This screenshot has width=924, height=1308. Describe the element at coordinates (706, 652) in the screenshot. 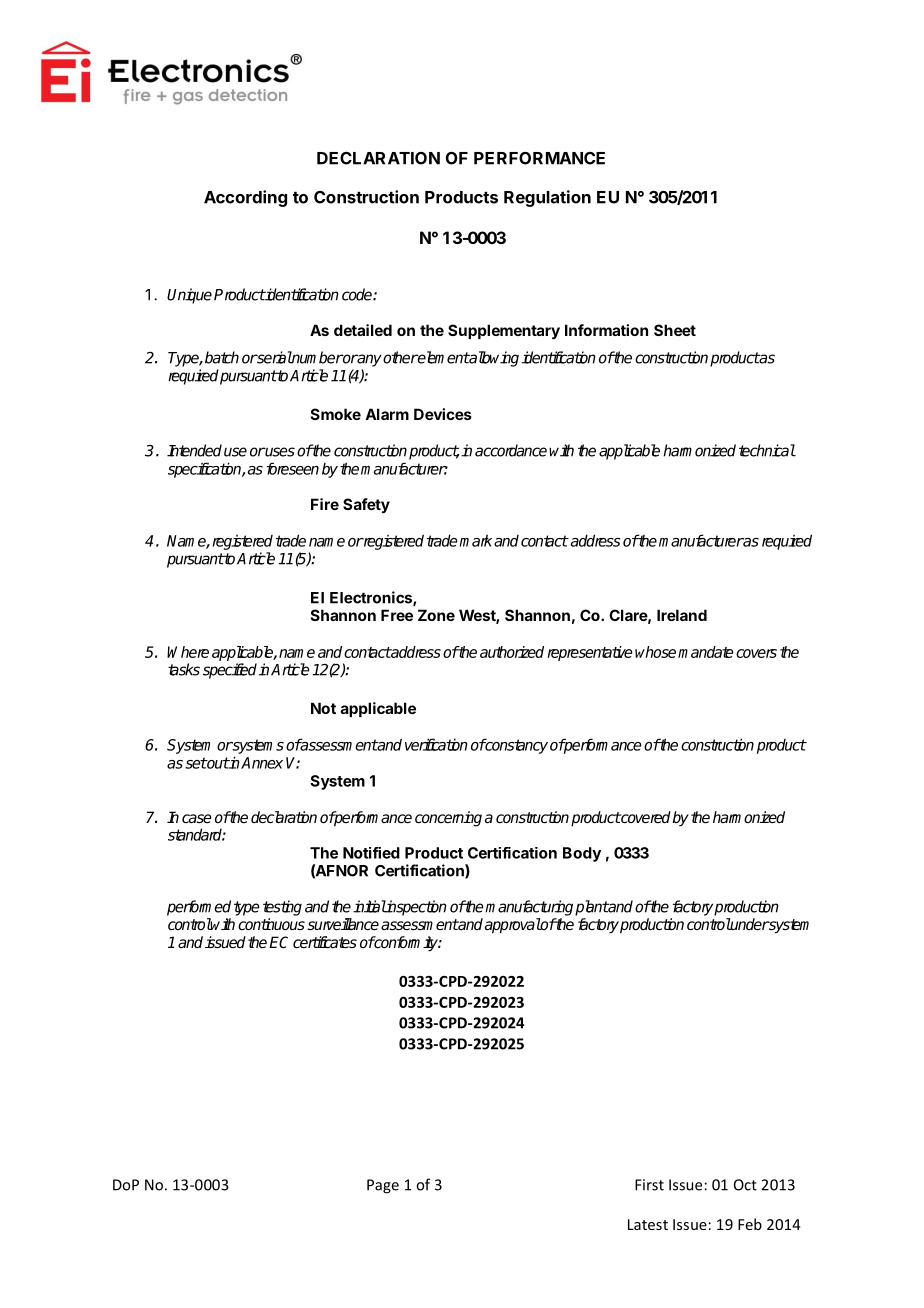

I see `mandate` at that location.
